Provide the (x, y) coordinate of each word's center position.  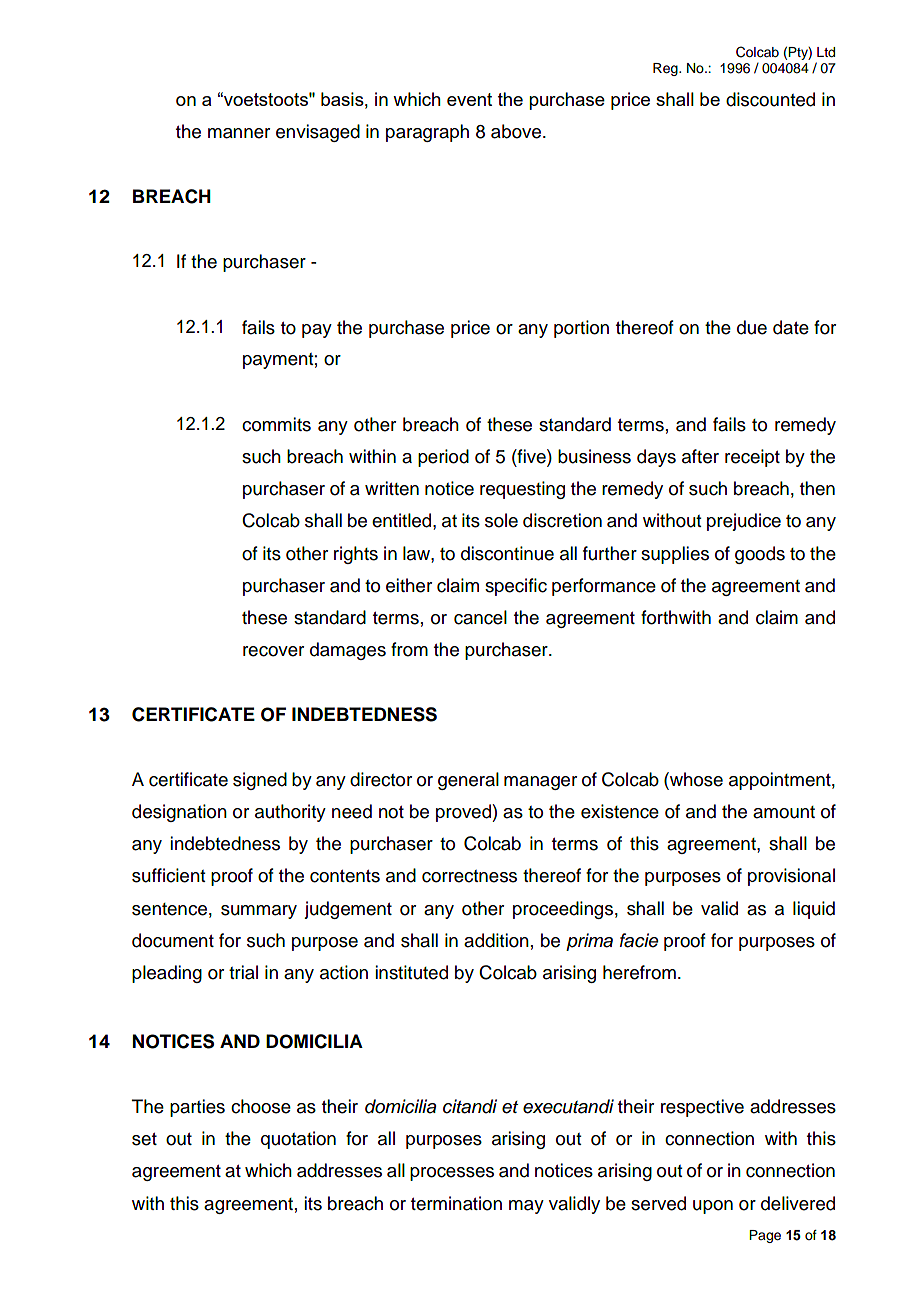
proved (464, 813)
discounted (770, 99)
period (443, 458)
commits (276, 424)
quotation (298, 1140)
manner (239, 133)
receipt (752, 458)
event (469, 99)
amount (784, 812)
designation (179, 813)
